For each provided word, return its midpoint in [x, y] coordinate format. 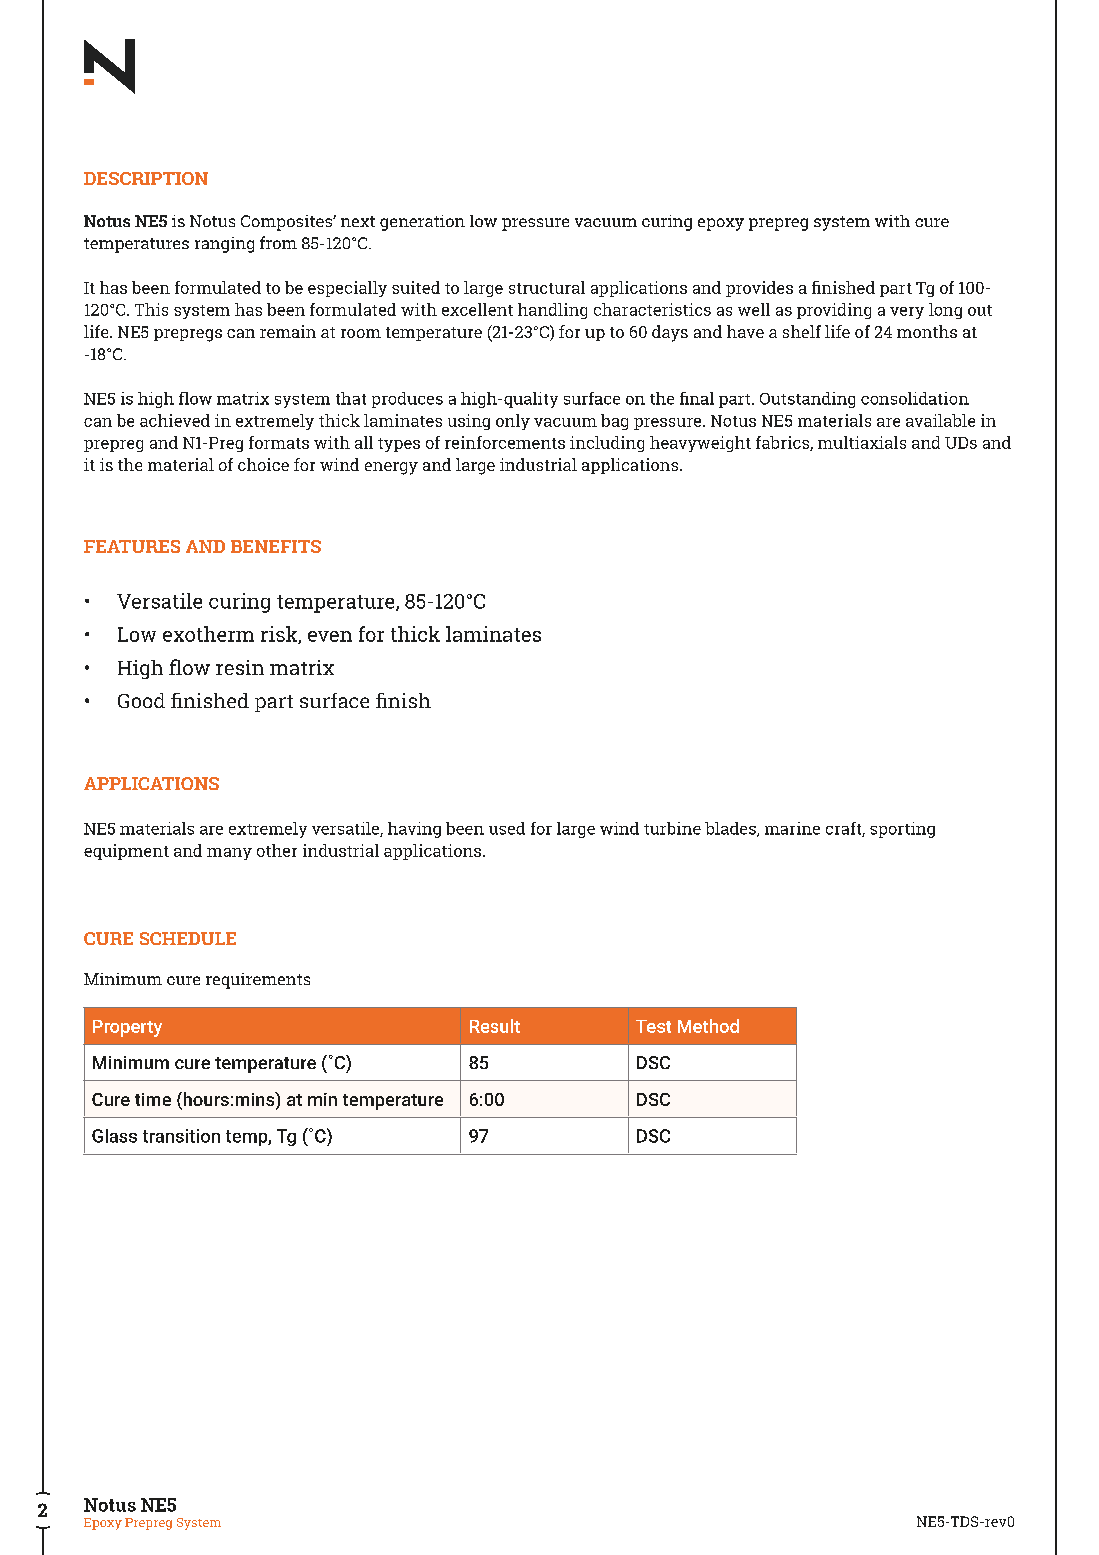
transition [181, 1136]
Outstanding [807, 400]
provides [759, 289]
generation [422, 223]
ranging [224, 245]
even [330, 636]
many [229, 854]
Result [495, 1026]
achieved [175, 420]
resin [240, 667]
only [513, 422]
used [507, 828]
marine [792, 828]
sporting [902, 830]
